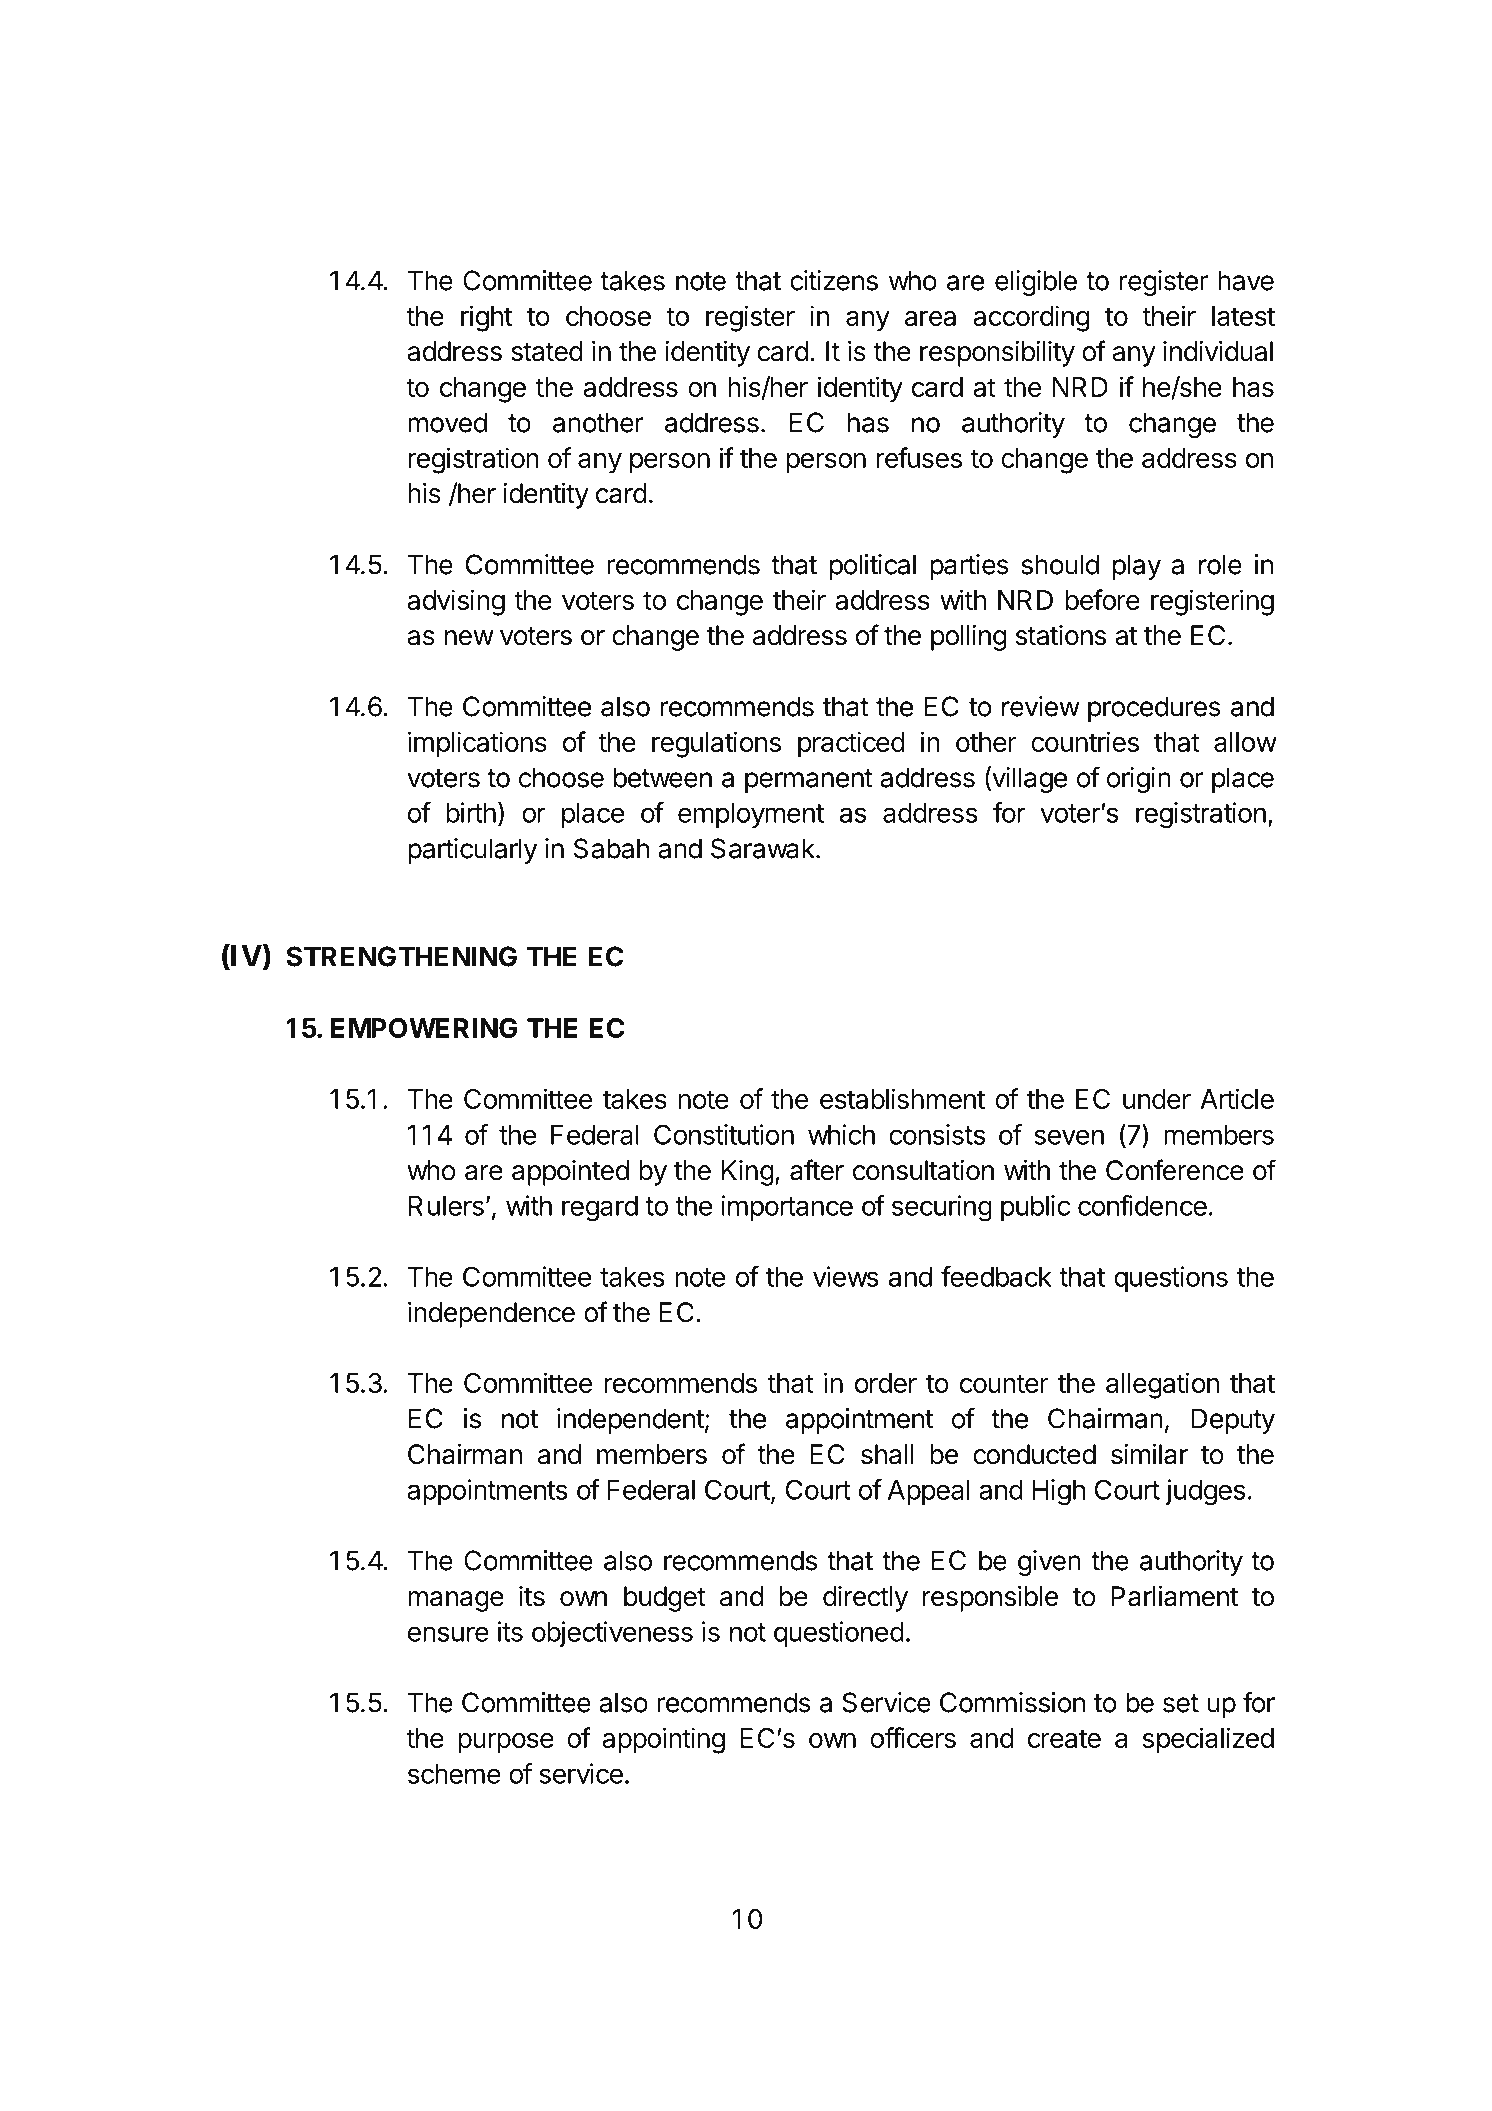 The height and width of the screenshot is (2111, 1492). Describe the element at coordinates (491, 1315) in the screenshot. I see `independence` at that location.
